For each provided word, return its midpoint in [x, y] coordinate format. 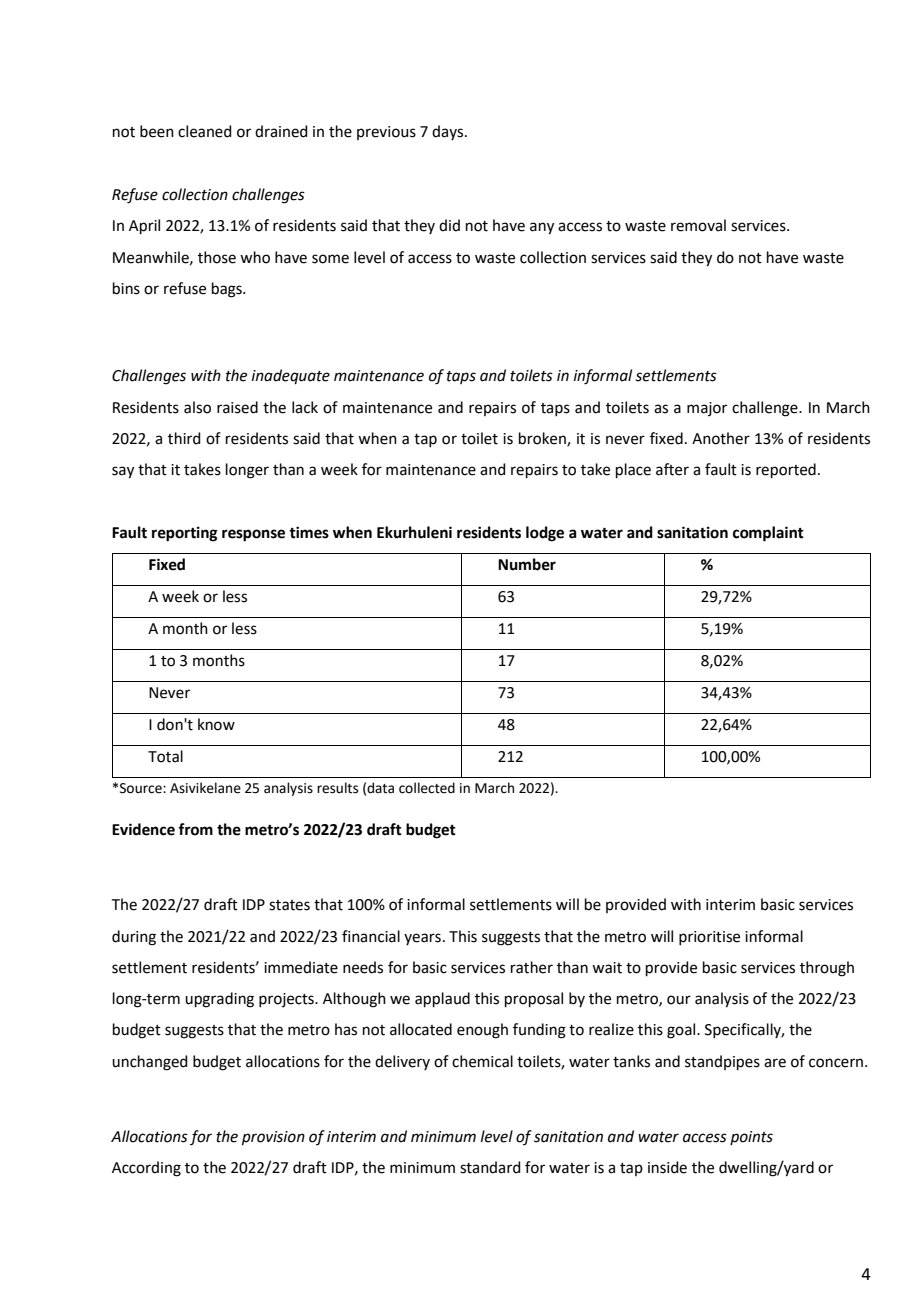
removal [698, 225]
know [216, 724]
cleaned [205, 131]
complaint [768, 534]
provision [273, 1138]
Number [527, 564]
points [751, 1138]
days [449, 132]
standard [490, 1167]
